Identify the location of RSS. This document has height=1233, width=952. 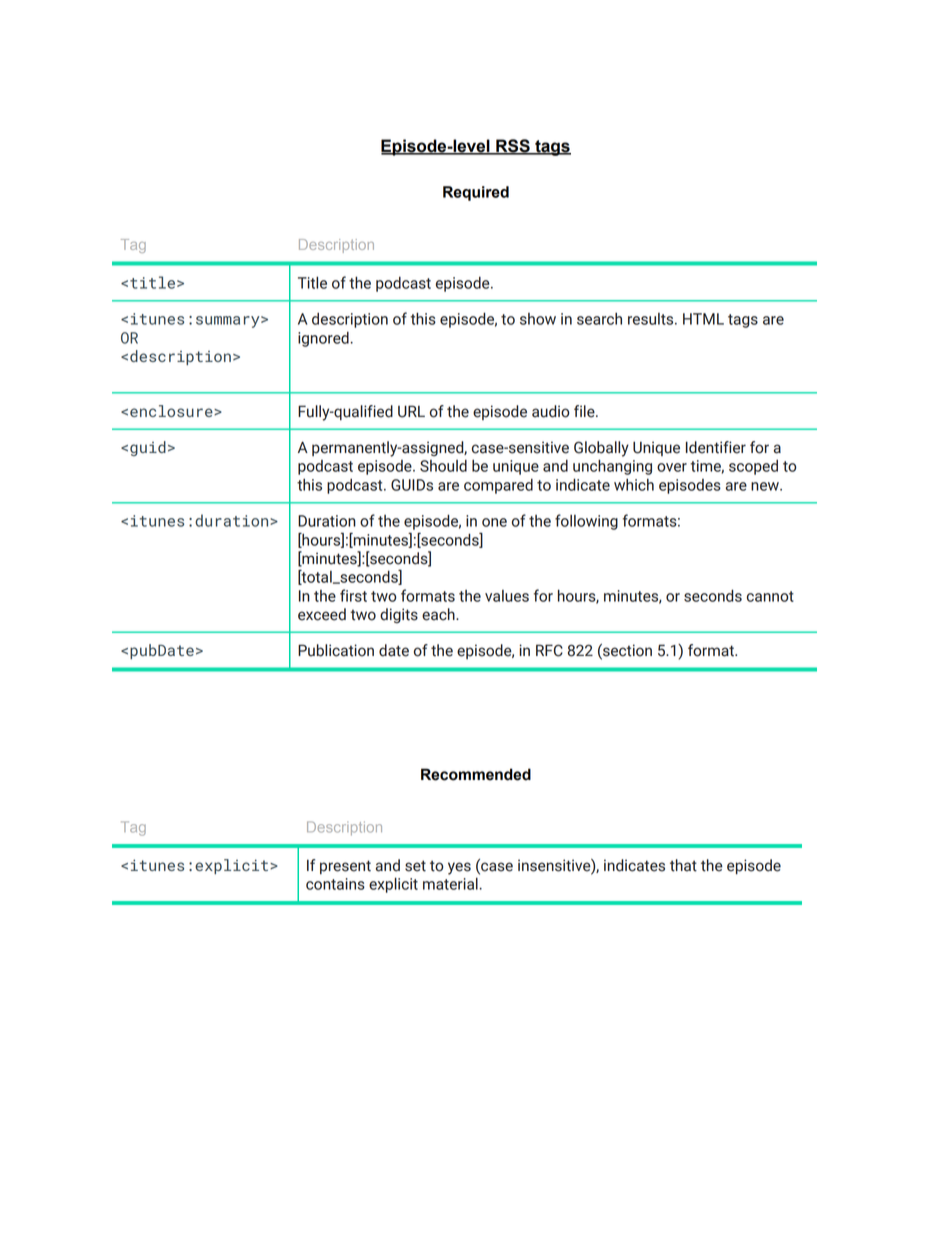
(513, 146).
